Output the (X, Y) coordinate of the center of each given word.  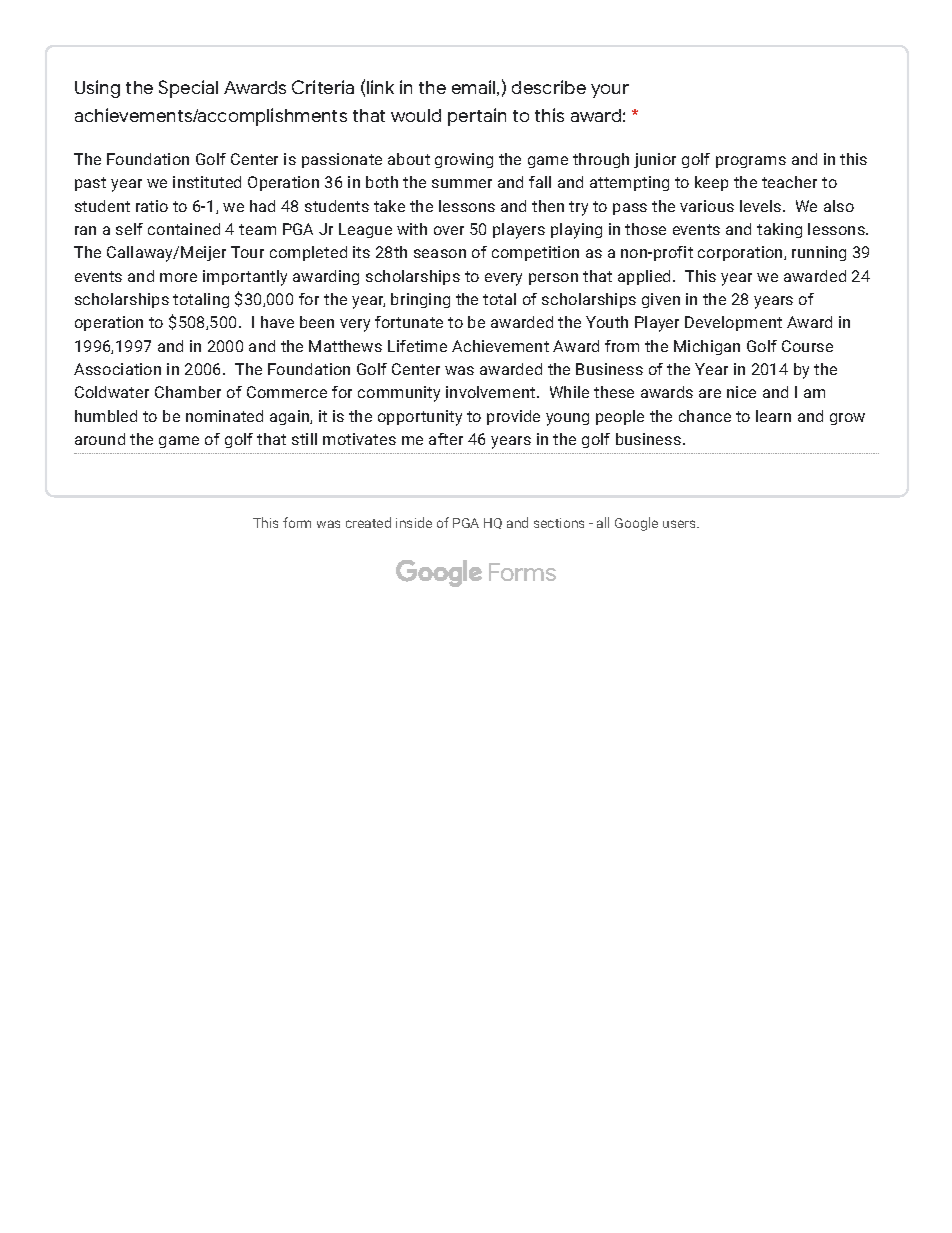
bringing (420, 300)
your (610, 91)
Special (188, 89)
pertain (477, 117)
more (178, 277)
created (368, 522)
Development (733, 323)
